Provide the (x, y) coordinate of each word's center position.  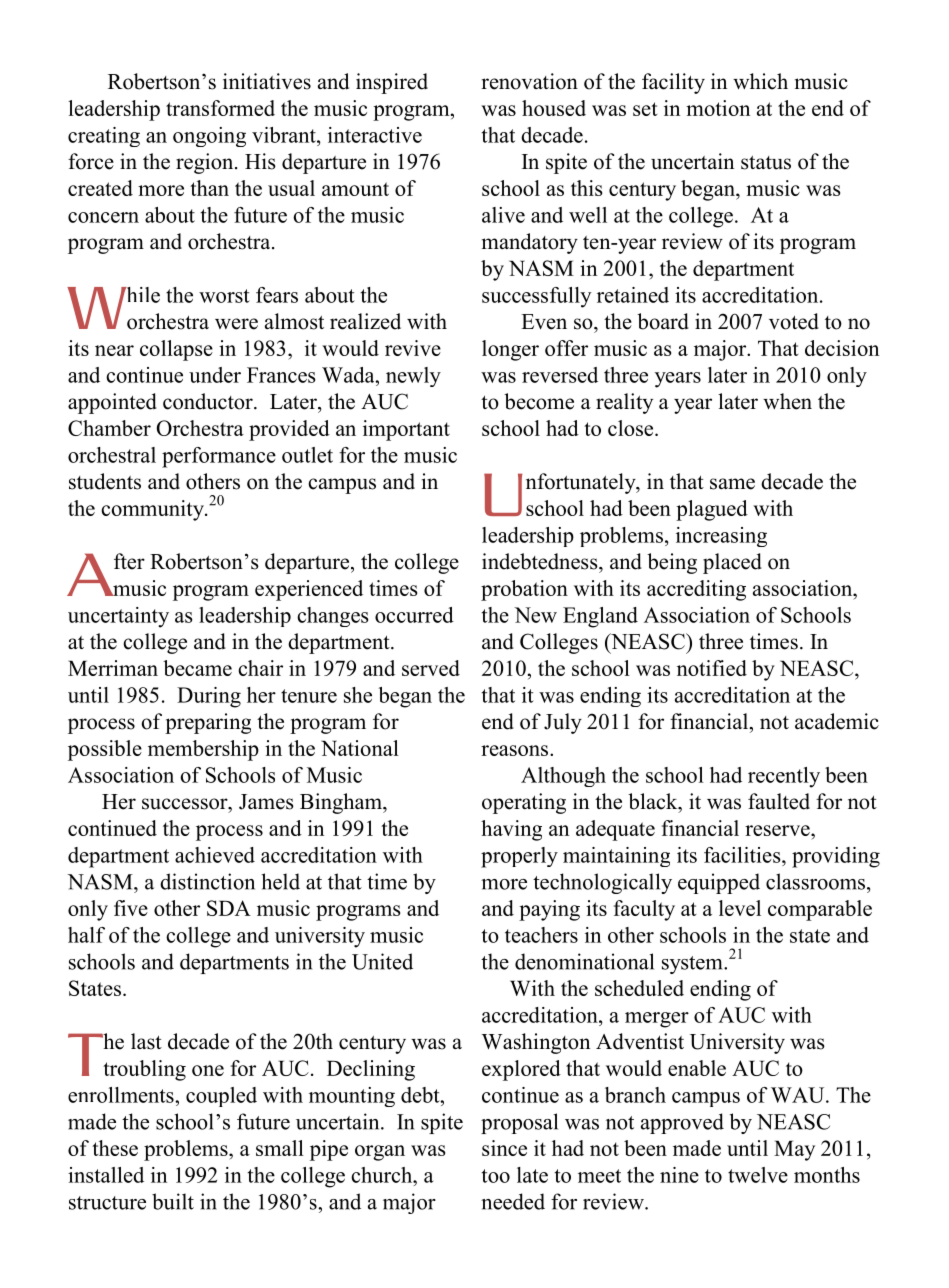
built (173, 1201)
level (740, 908)
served (431, 668)
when (787, 401)
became (197, 668)
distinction (207, 881)
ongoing (209, 137)
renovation (529, 81)
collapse (176, 350)
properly (519, 857)
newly (413, 377)
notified (712, 668)
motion (718, 108)
